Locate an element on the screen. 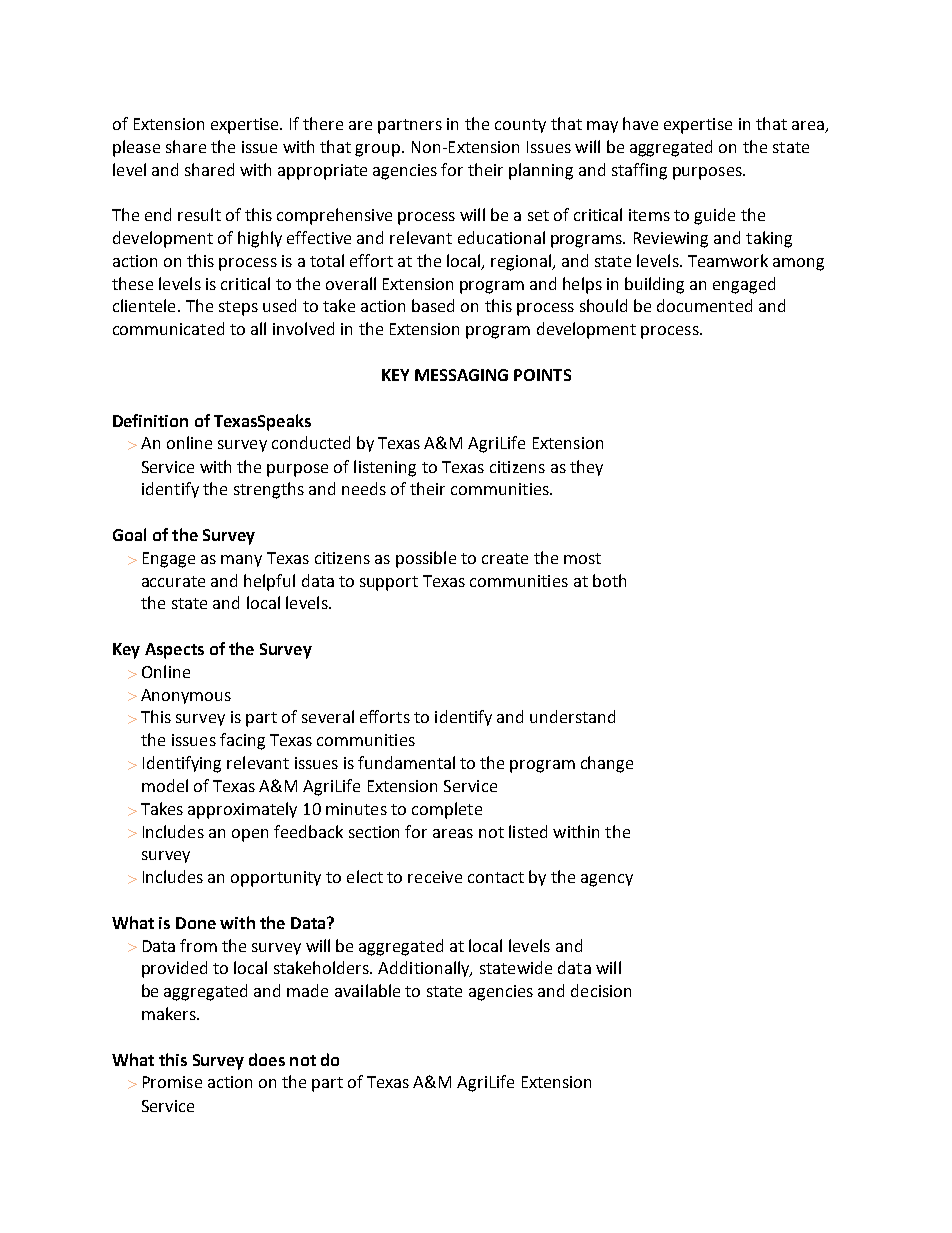 The height and width of the screenshot is (1233, 952). Additionally is located at coordinates (425, 969).
